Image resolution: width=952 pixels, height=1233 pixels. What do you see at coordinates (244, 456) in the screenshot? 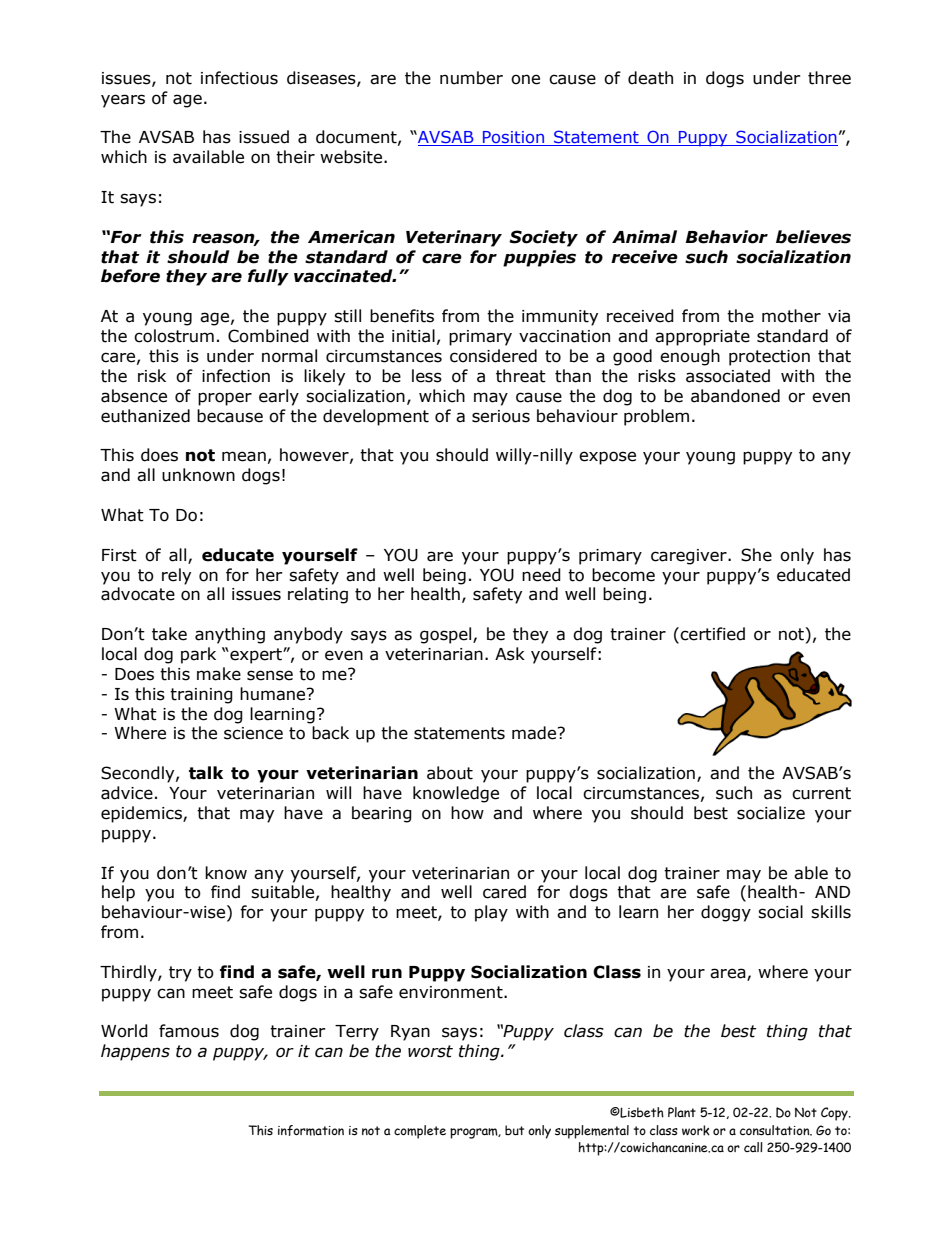
I see `mean` at bounding box center [244, 456].
